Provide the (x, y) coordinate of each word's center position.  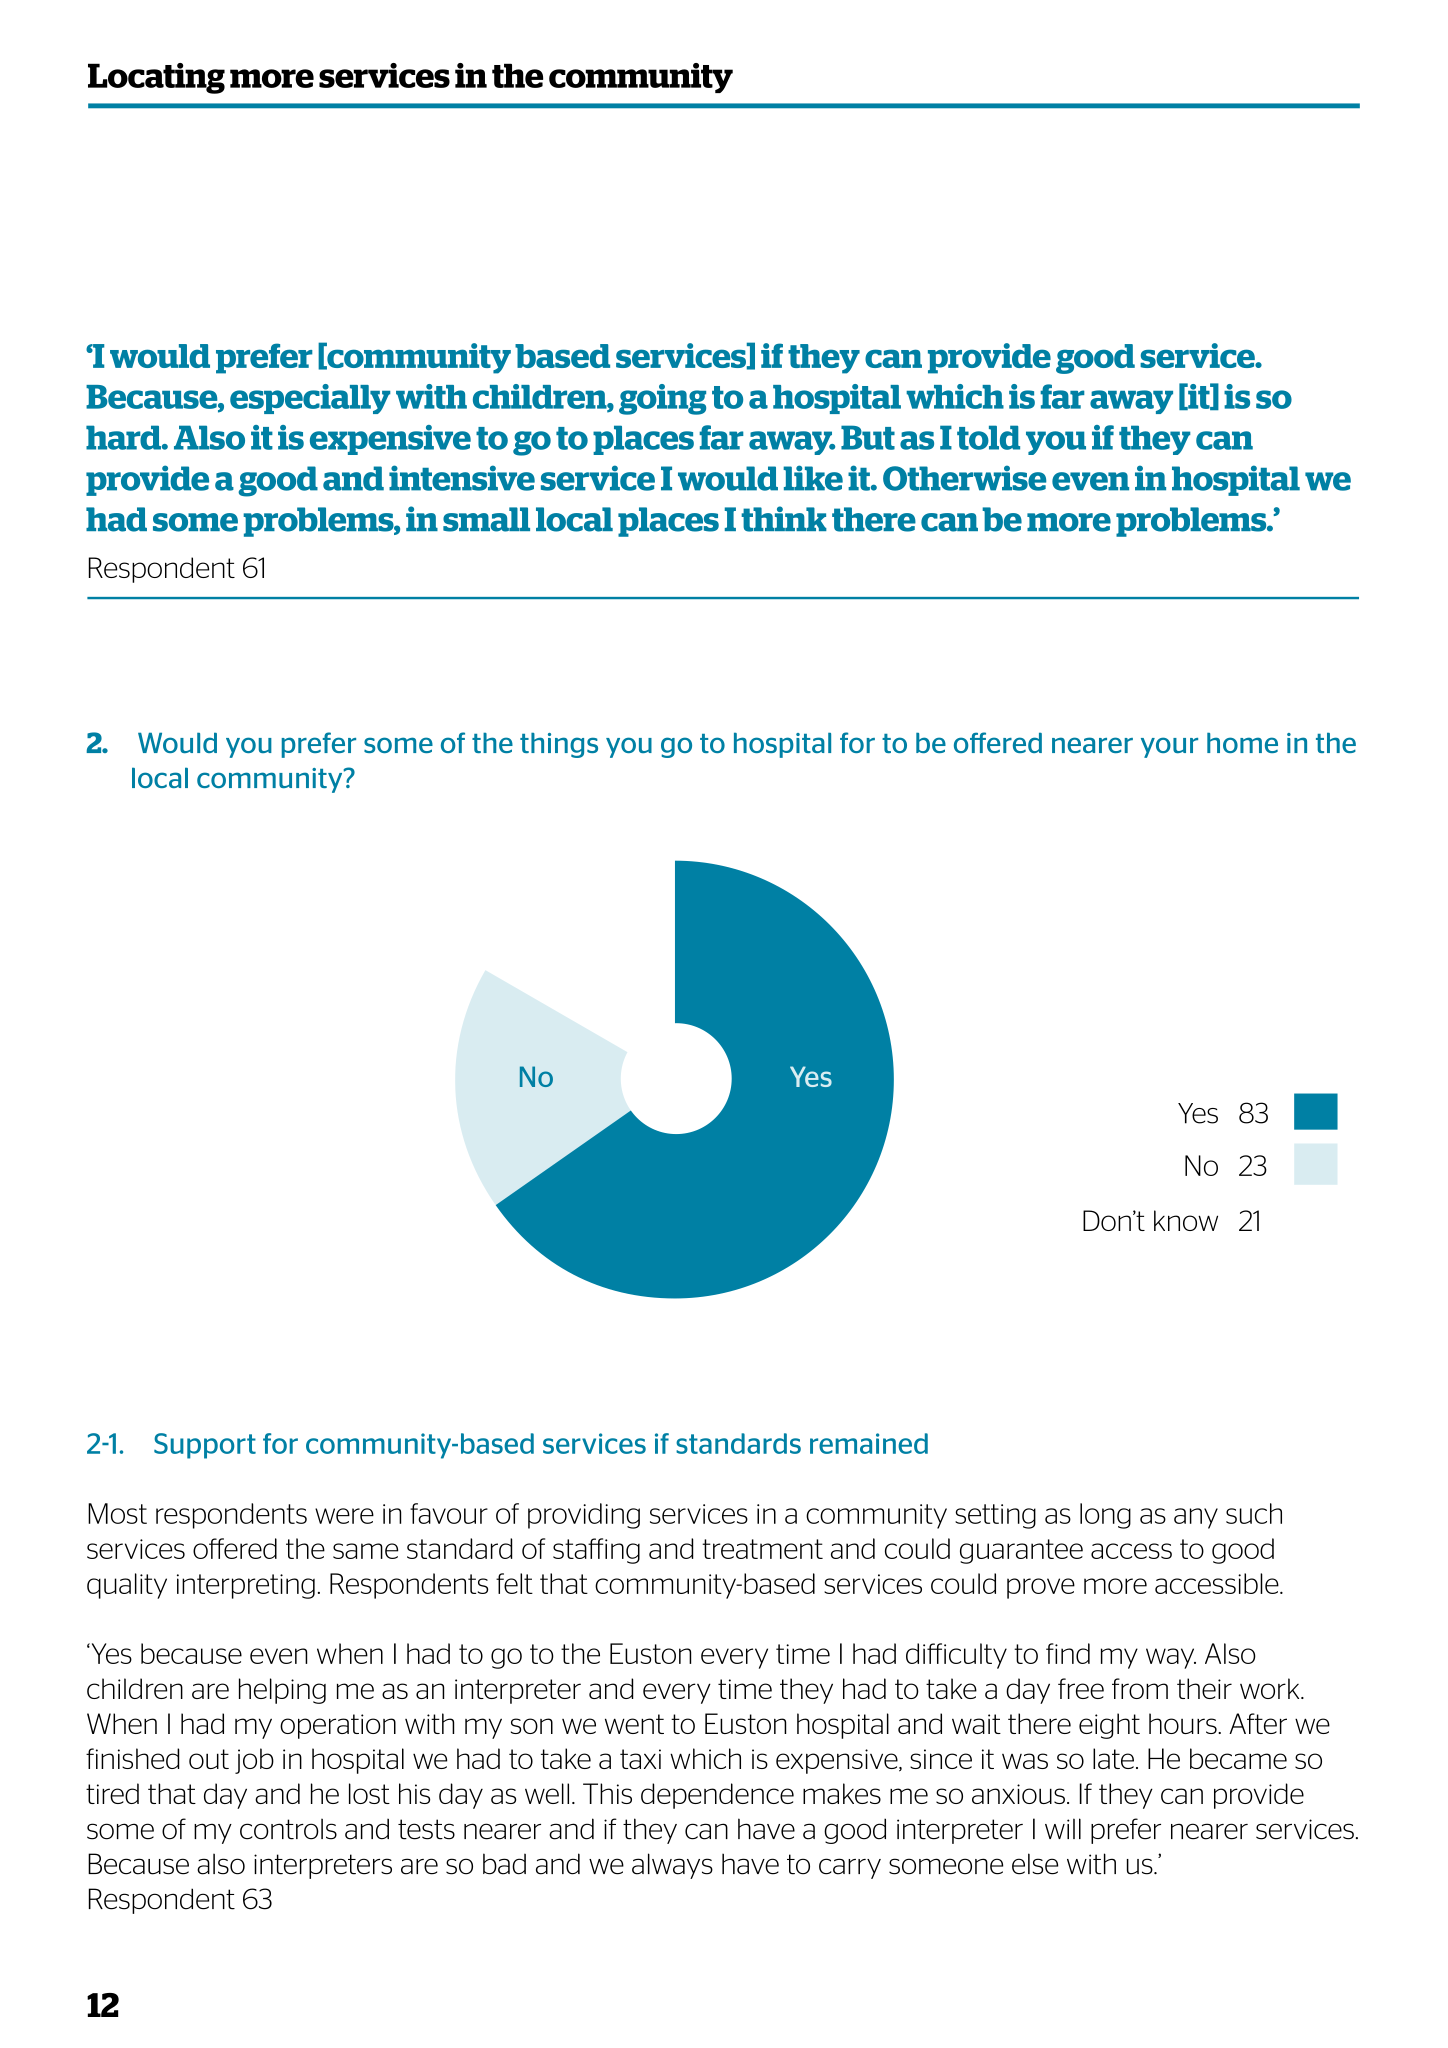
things (559, 745)
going (662, 399)
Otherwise (964, 478)
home (1242, 742)
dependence (717, 1796)
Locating (156, 78)
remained (869, 1443)
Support (205, 1446)
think (784, 519)
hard (124, 437)
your (1169, 747)
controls (288, 1829)
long (1105, 1516)
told (988, 437)
